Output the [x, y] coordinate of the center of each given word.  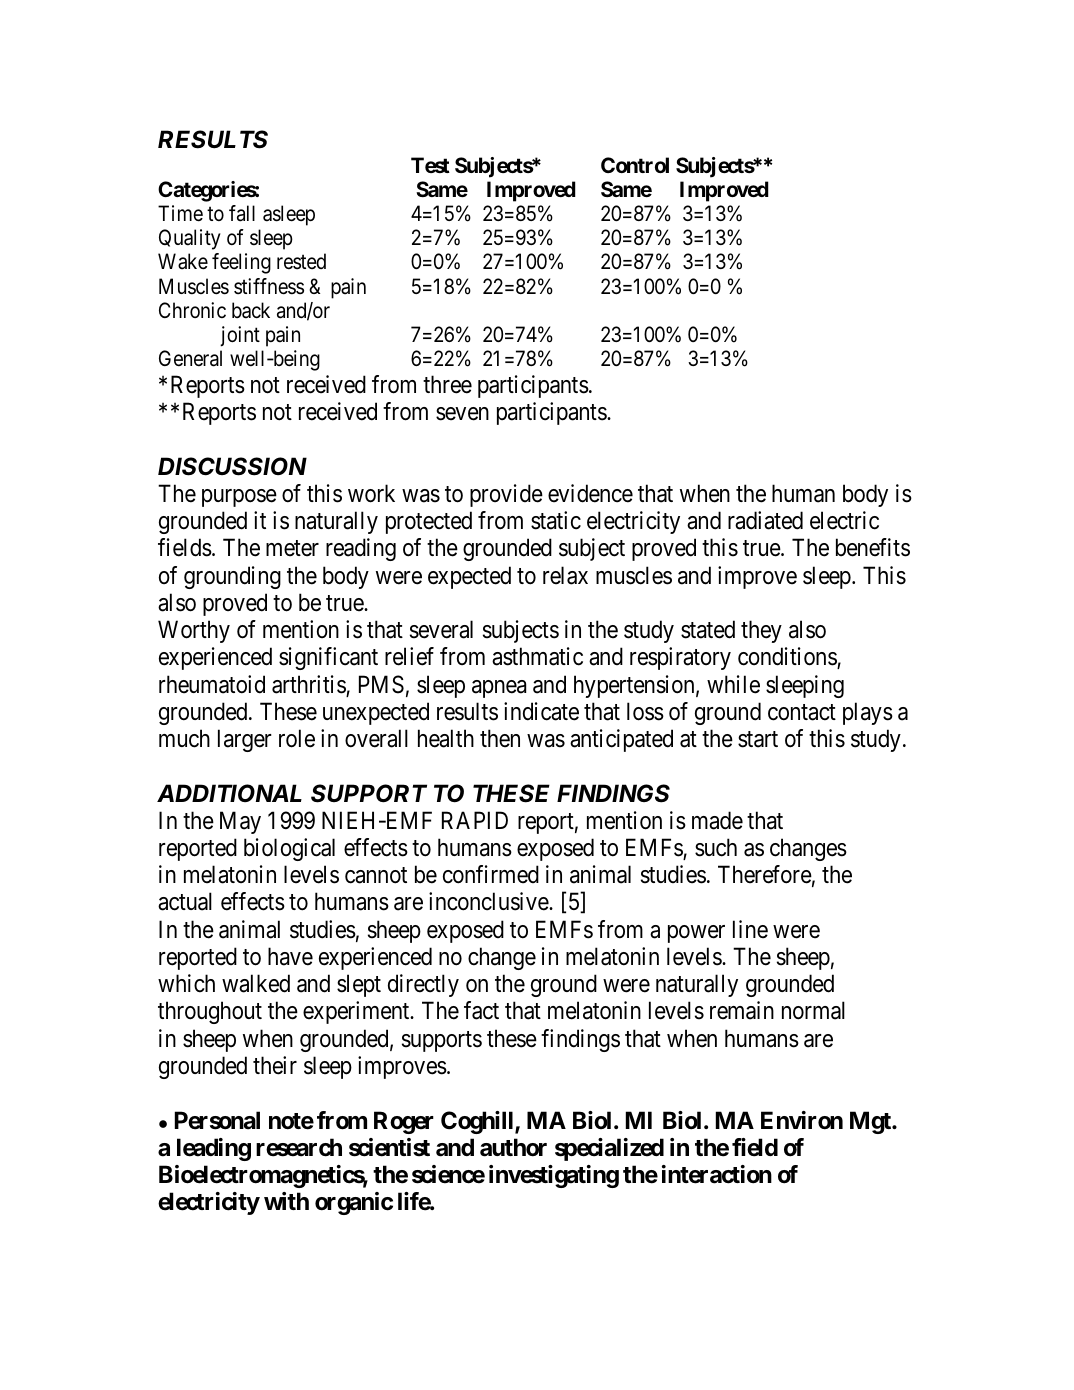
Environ [802, 1120]
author [513, 1147]
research [299, 1147]
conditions [788, 657]
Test [430, 165]
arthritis [309, 685]
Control [635, 165]
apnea [499, 689]
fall [242, 213]
